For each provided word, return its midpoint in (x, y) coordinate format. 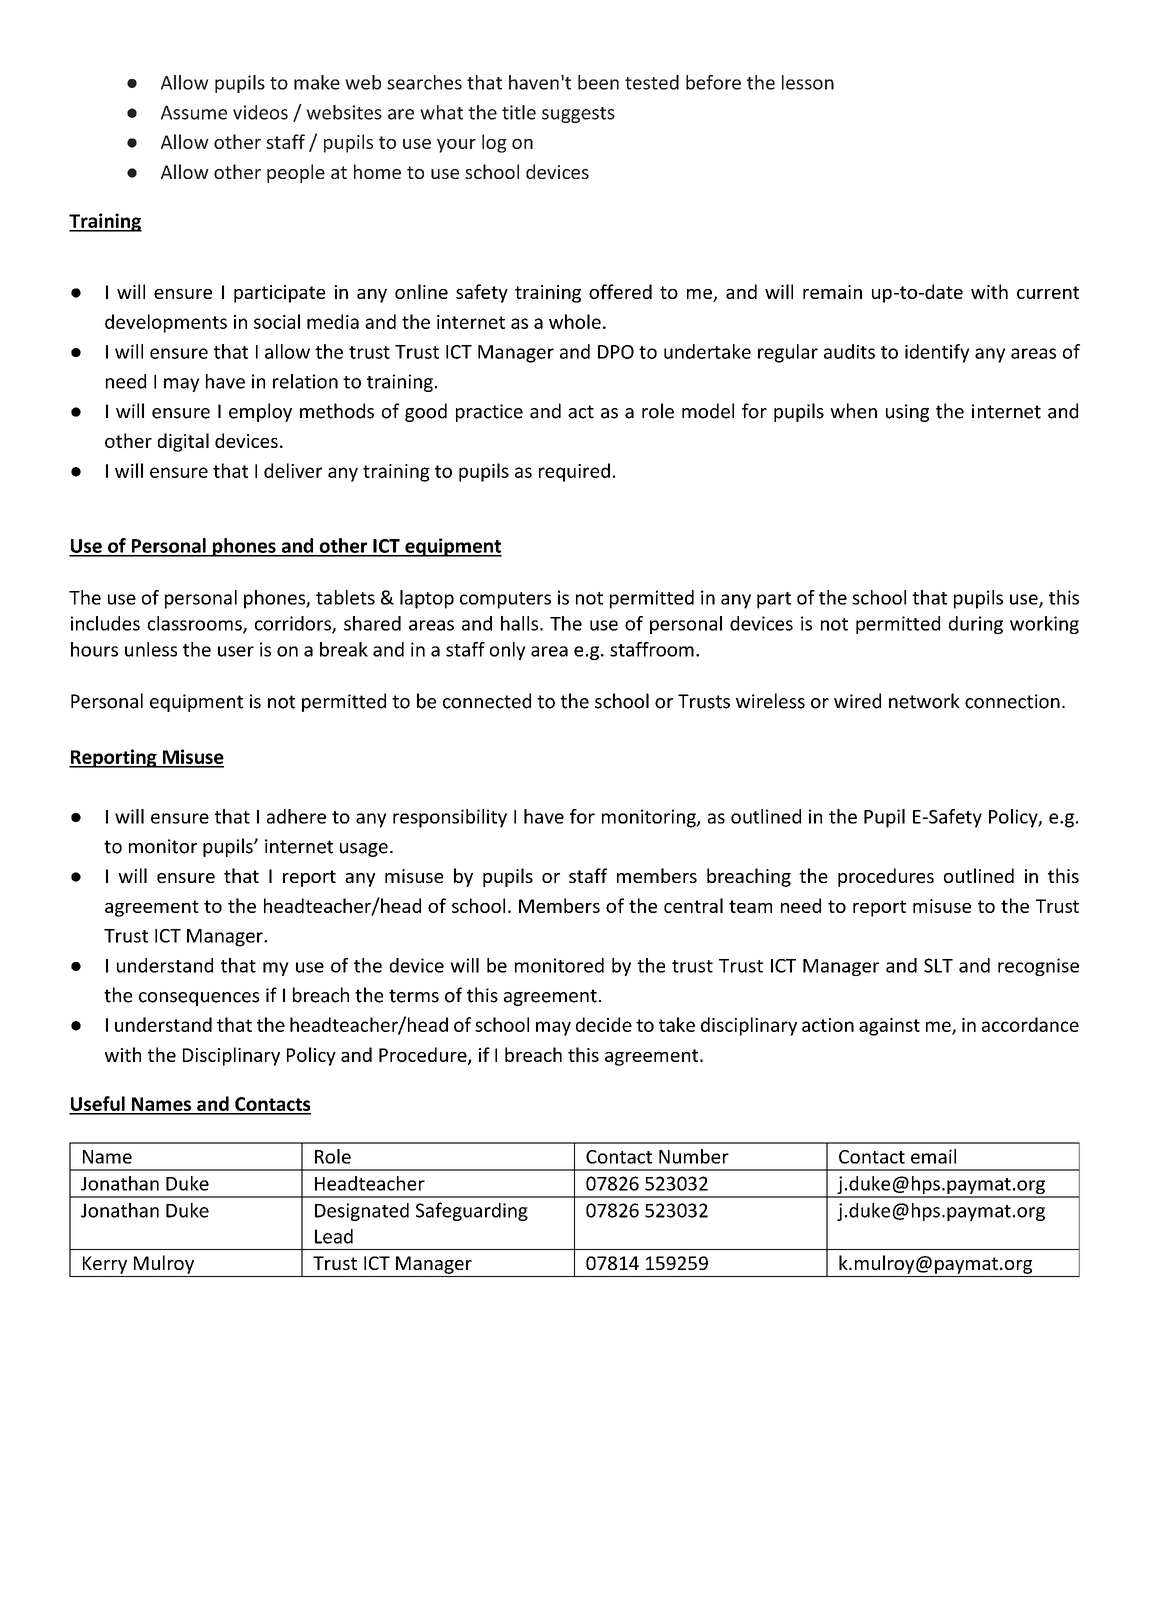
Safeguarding (472, 1211)
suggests (578, 115)
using (907, 413)
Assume (194, 112)
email (933, 1156)
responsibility (450, 818)
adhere (296, 816)
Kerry (105, 1265)
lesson (808, 82)
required (574, 472)
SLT (938, 965)
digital (183, 442)
